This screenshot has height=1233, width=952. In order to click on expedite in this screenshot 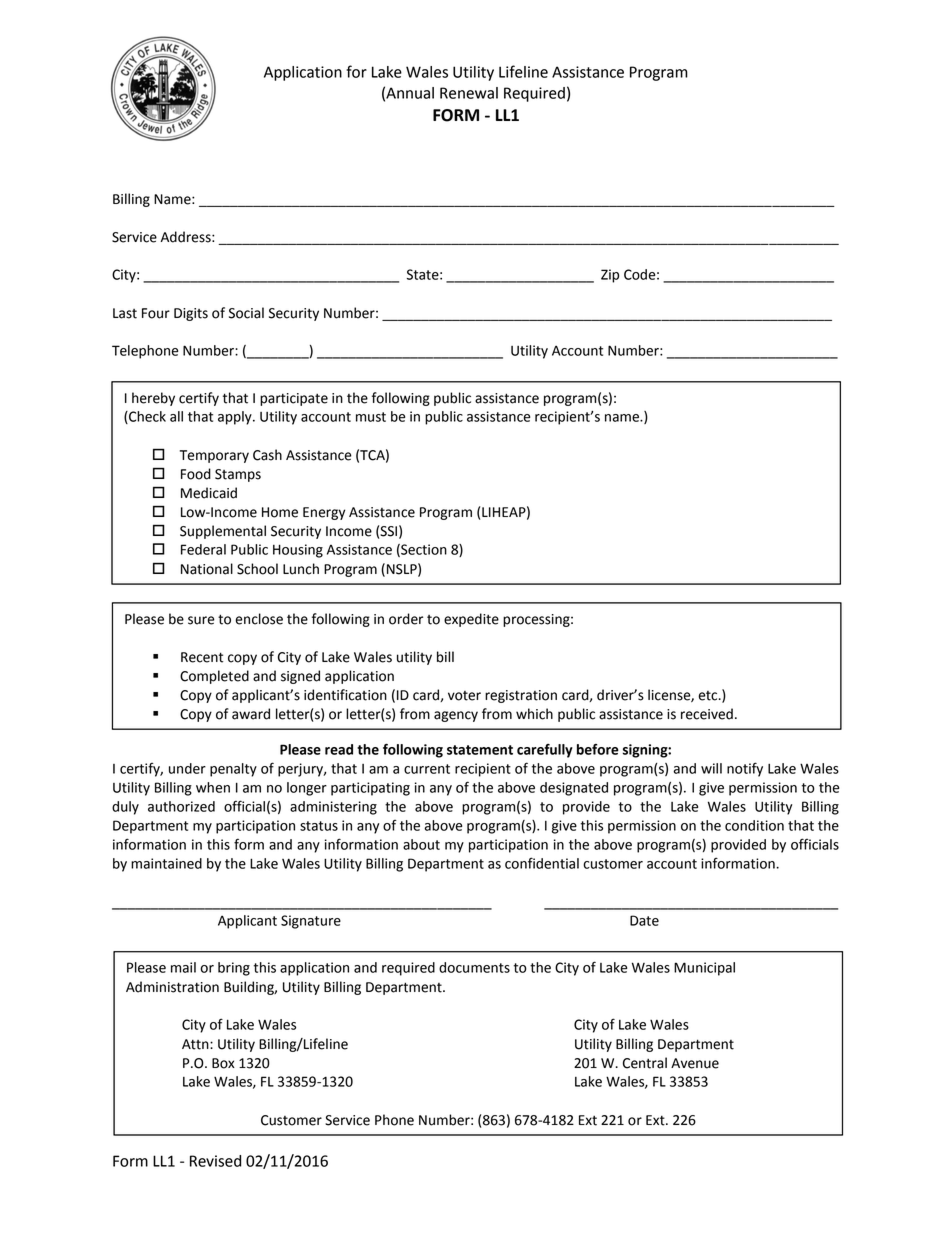, I will do `click(471, 620)`.
